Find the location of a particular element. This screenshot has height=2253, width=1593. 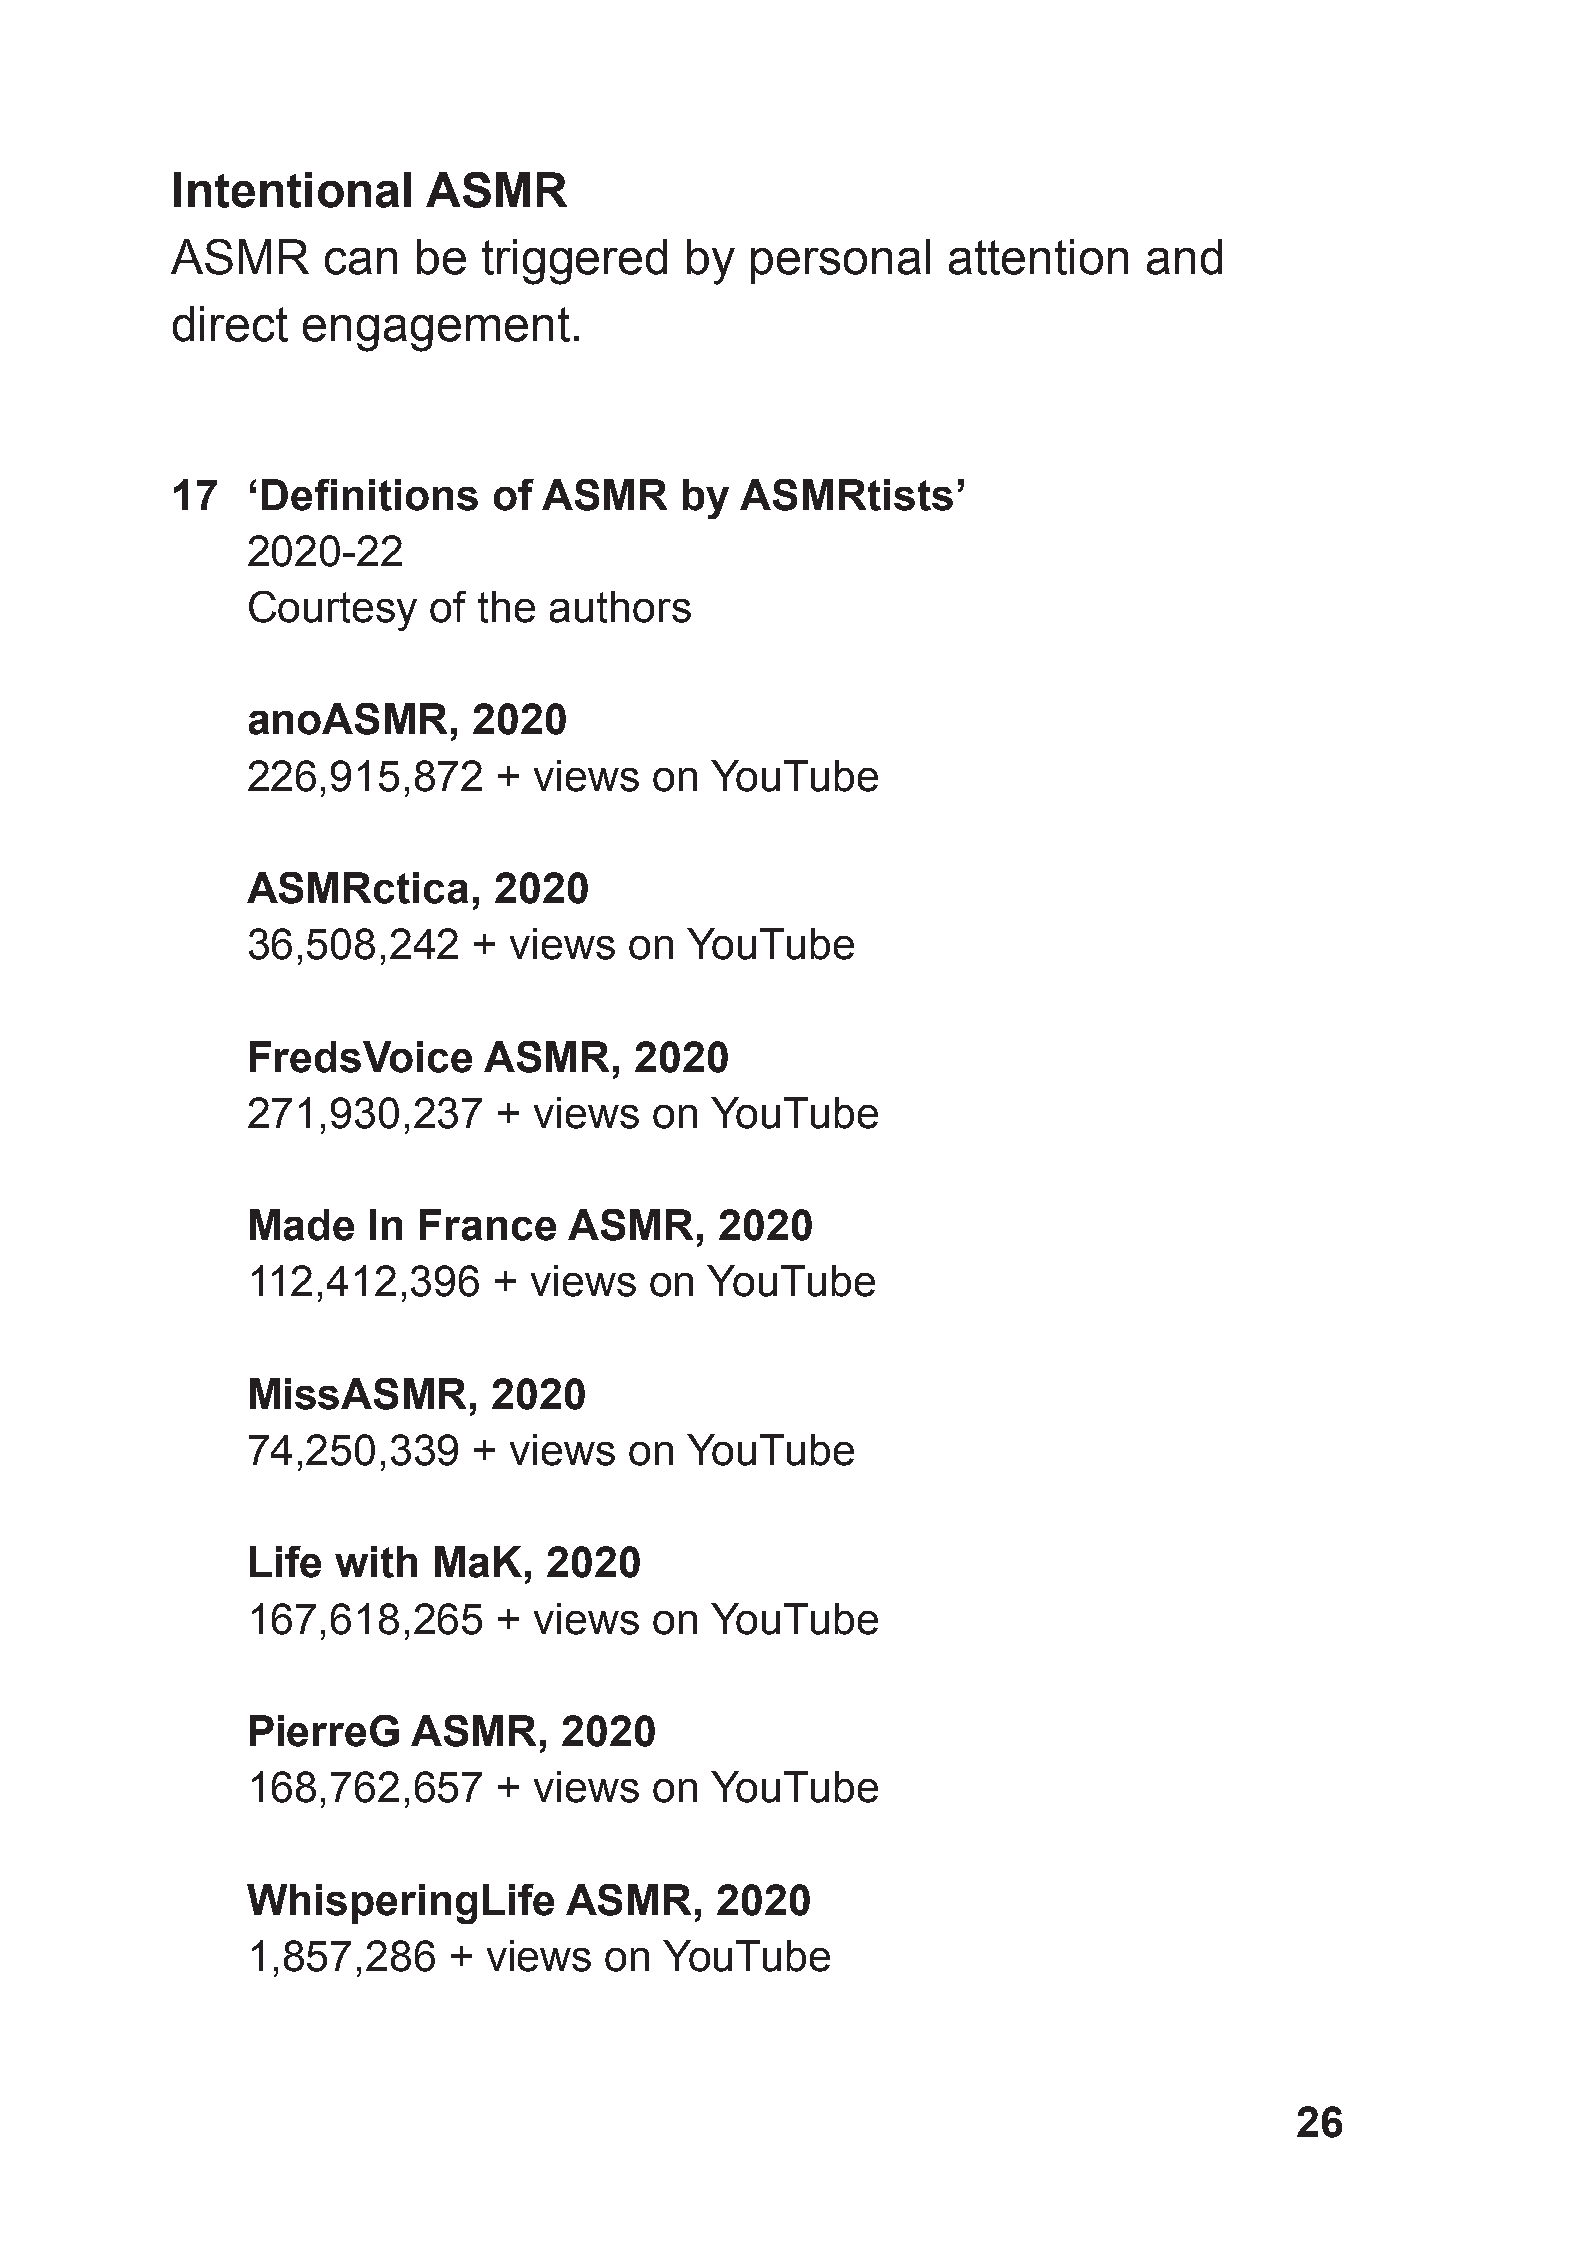

with is located at coordinates (376, 1562).
